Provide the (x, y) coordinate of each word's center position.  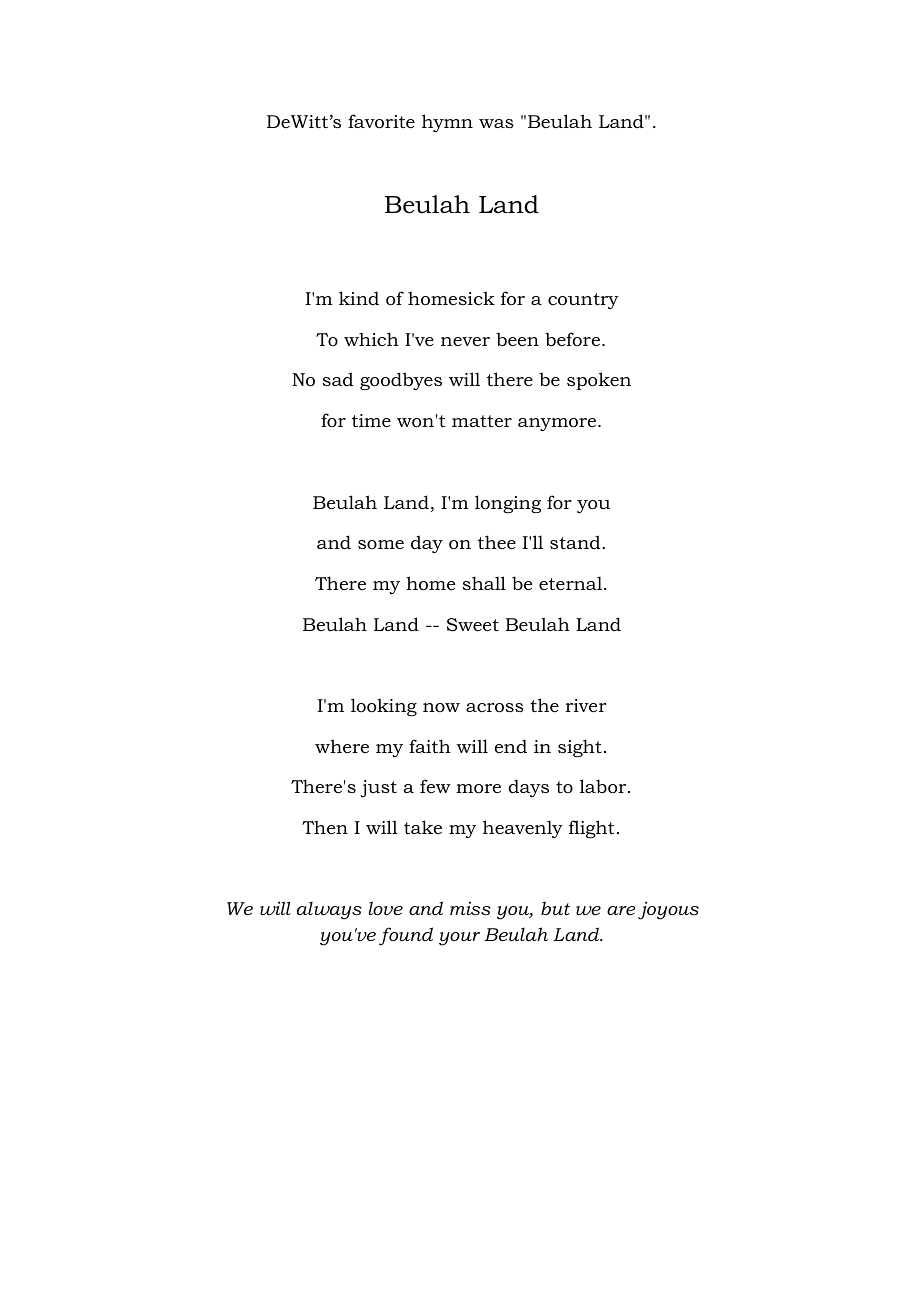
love (385, 908)
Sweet (473, 625)
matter (482, 421)
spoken (599, 381)
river (586, 705)
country (583, 301)
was (496, 123)
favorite (381, 121)
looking (384, 707)
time (371, 420)
